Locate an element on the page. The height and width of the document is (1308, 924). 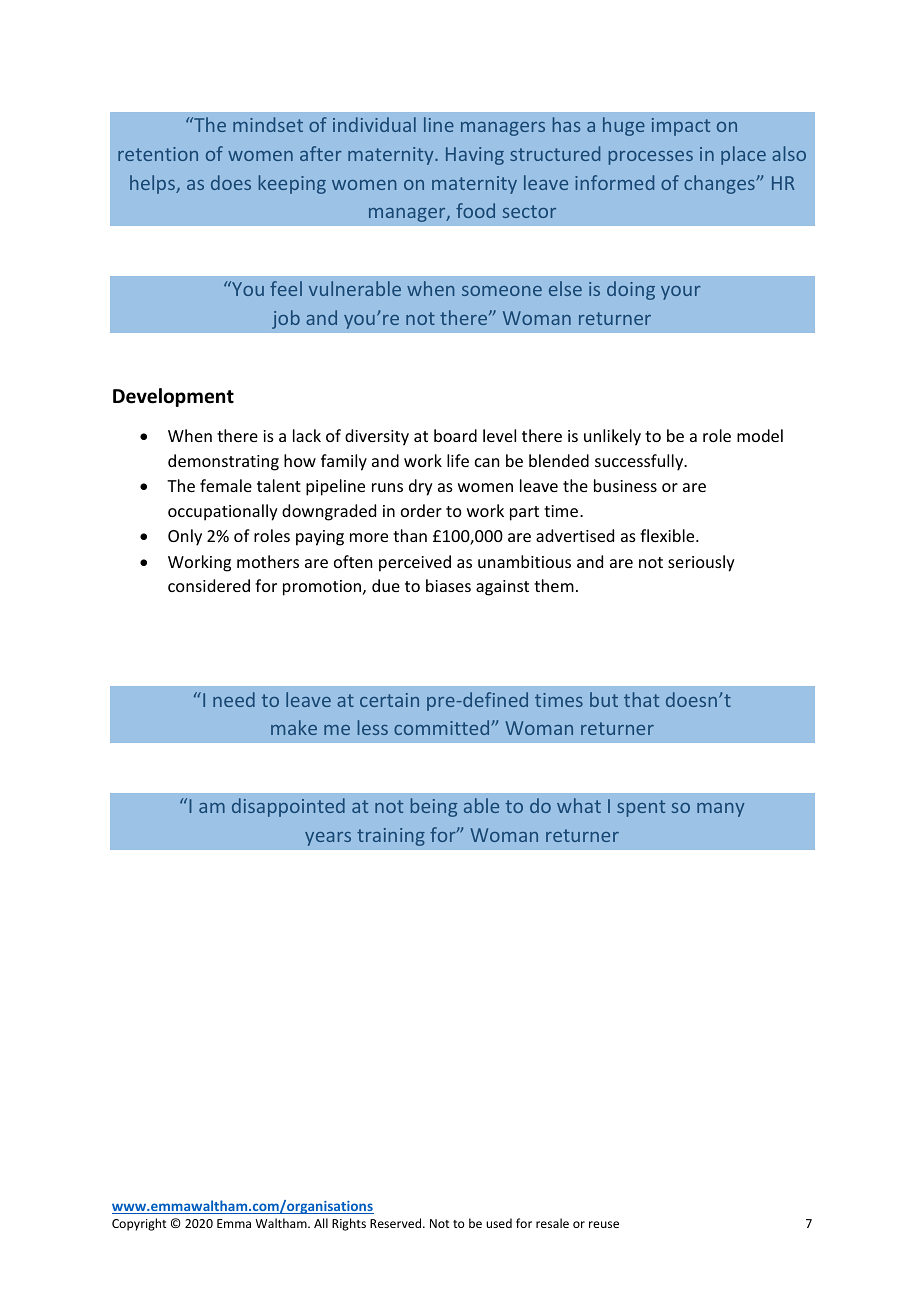
Copyright is located at coordinates (139, 1224).
